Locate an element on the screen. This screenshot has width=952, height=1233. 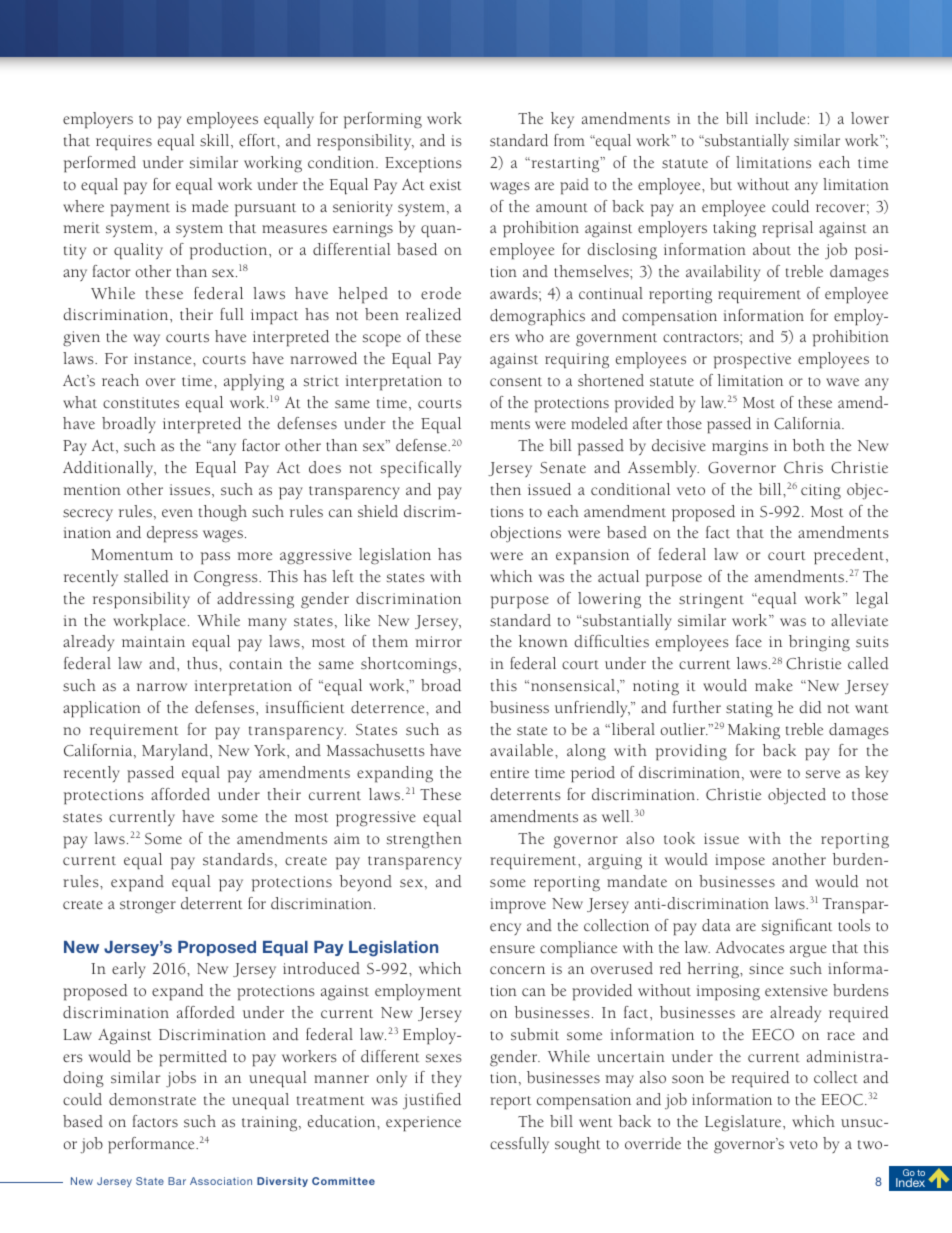
shield is located at coordinates (378, 511).
